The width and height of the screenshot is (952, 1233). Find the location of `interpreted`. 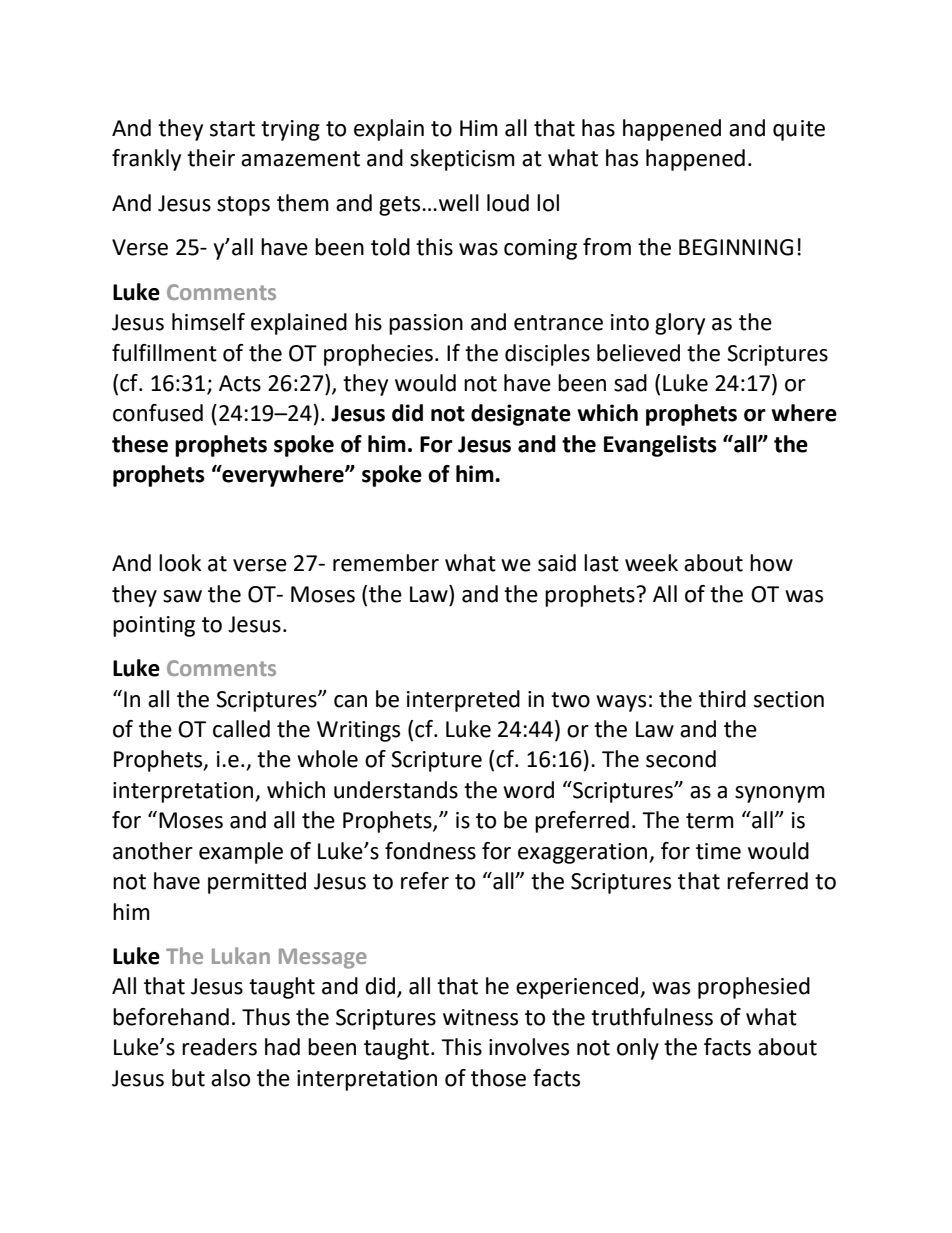

interpreted is located at coordinates (463, 701).
